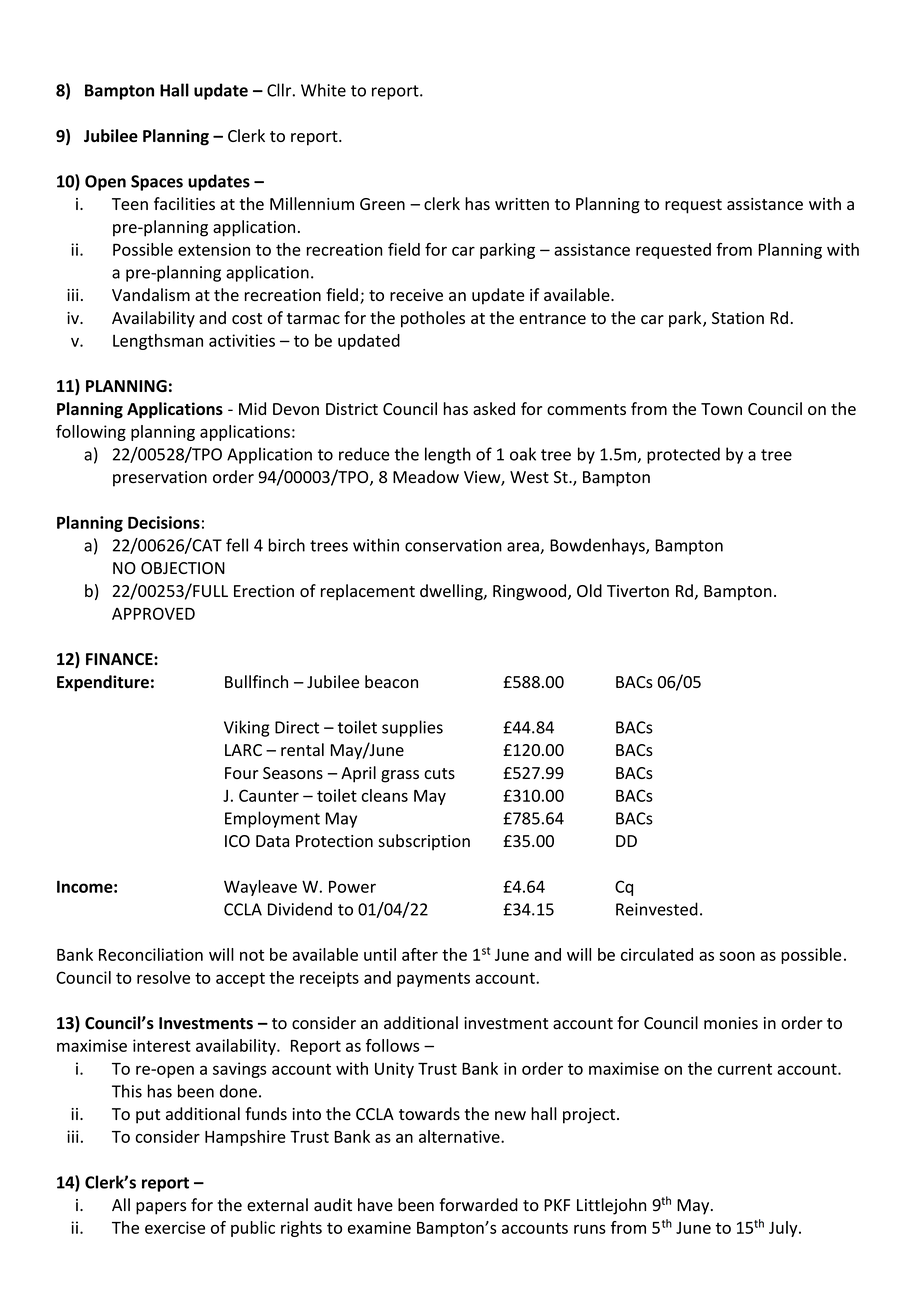 The width and height of the image is (924, 1307). I want to click on written, so click(522, 204).
